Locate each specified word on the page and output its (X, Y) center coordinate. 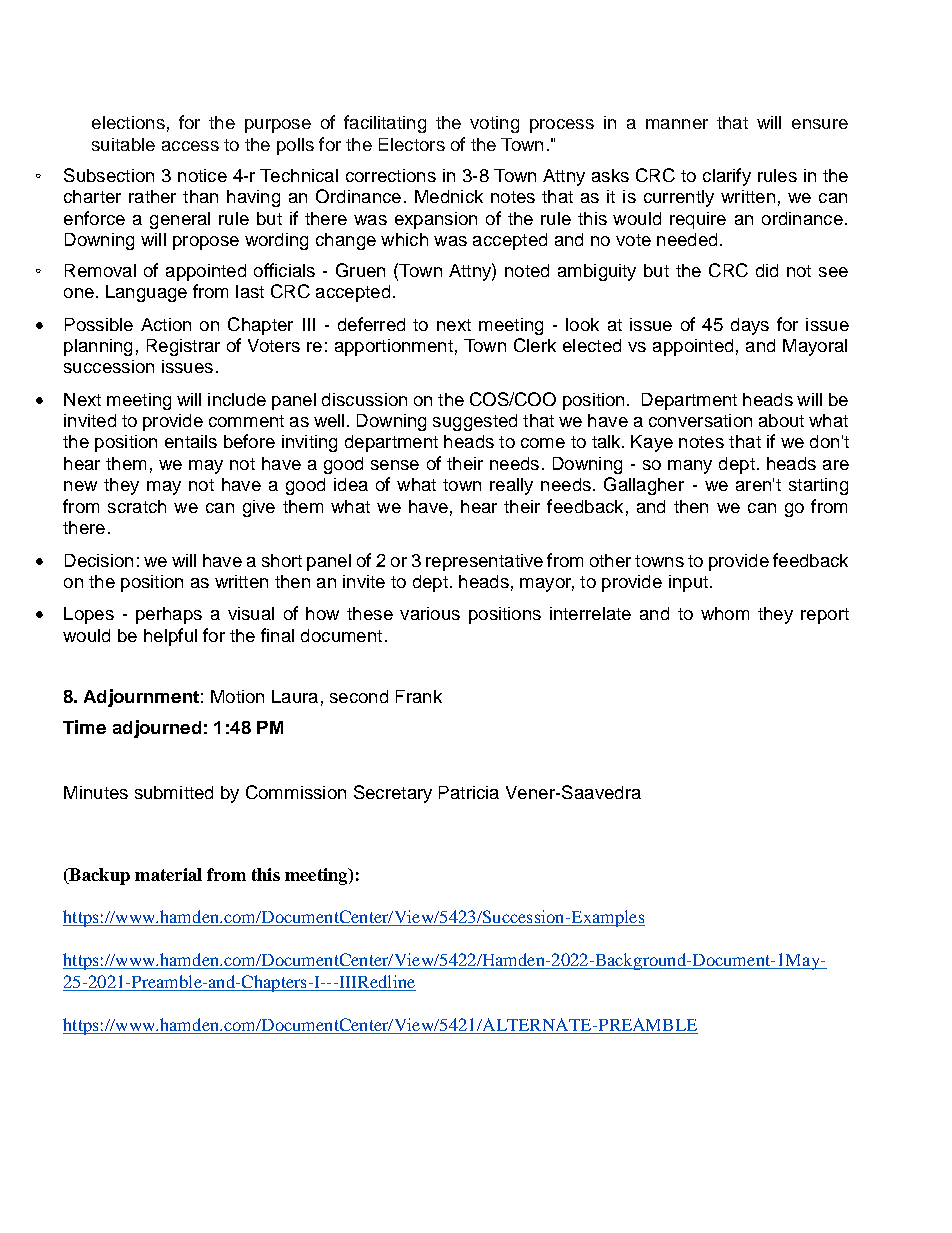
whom (725, 613)
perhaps (169, 615)
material (168, 874)
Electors (412, 144)
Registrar (183, 347)
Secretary (393, 794)
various (430, 613)
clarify (727, 177)
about (781, 420)
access (190, 146)
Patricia (469, 792)
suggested (475, 422)
